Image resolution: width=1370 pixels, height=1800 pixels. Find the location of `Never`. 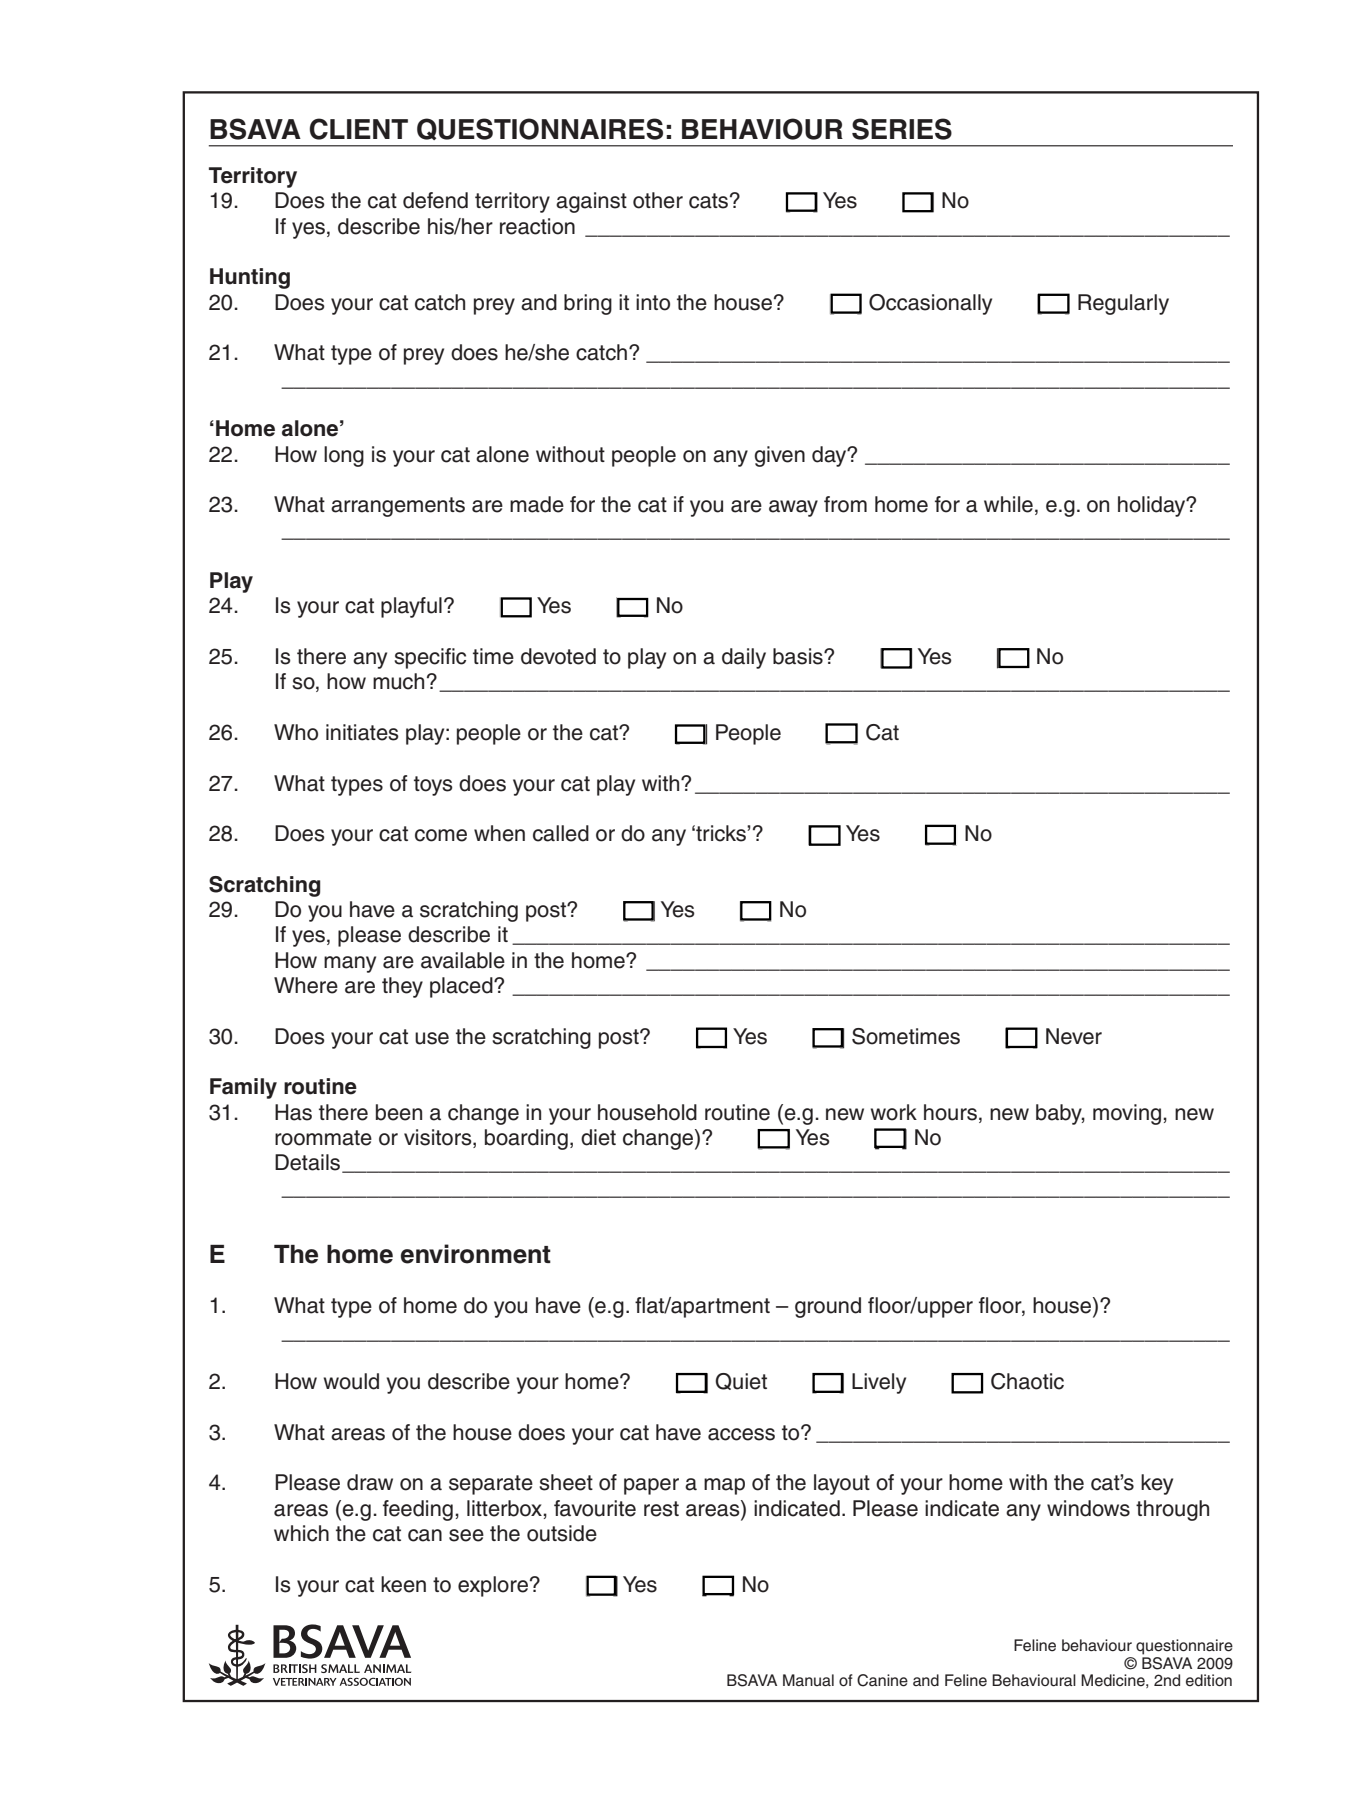

Never is located at coordinates (1074, 1036).
